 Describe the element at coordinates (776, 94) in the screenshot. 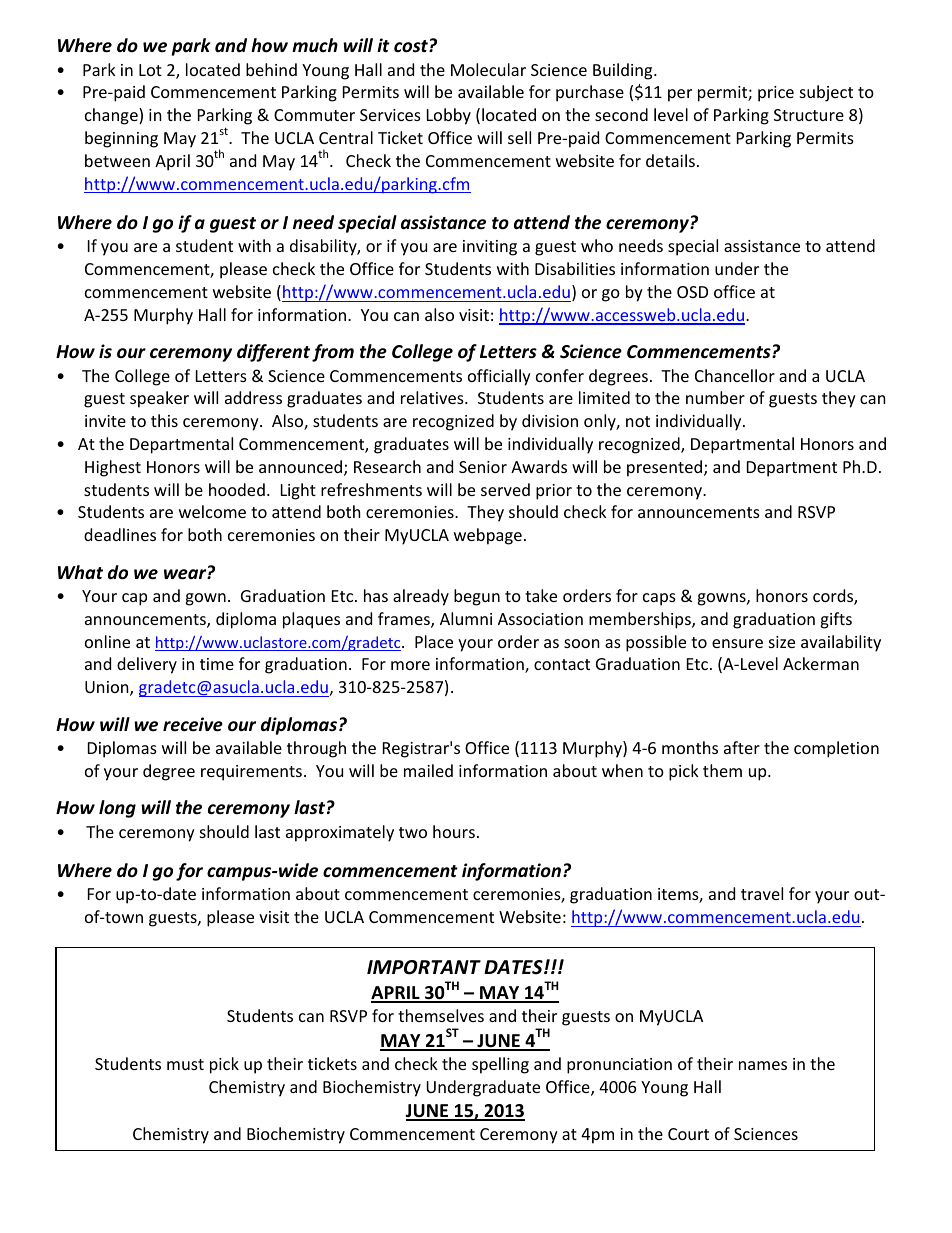

I see `price` at that location.
